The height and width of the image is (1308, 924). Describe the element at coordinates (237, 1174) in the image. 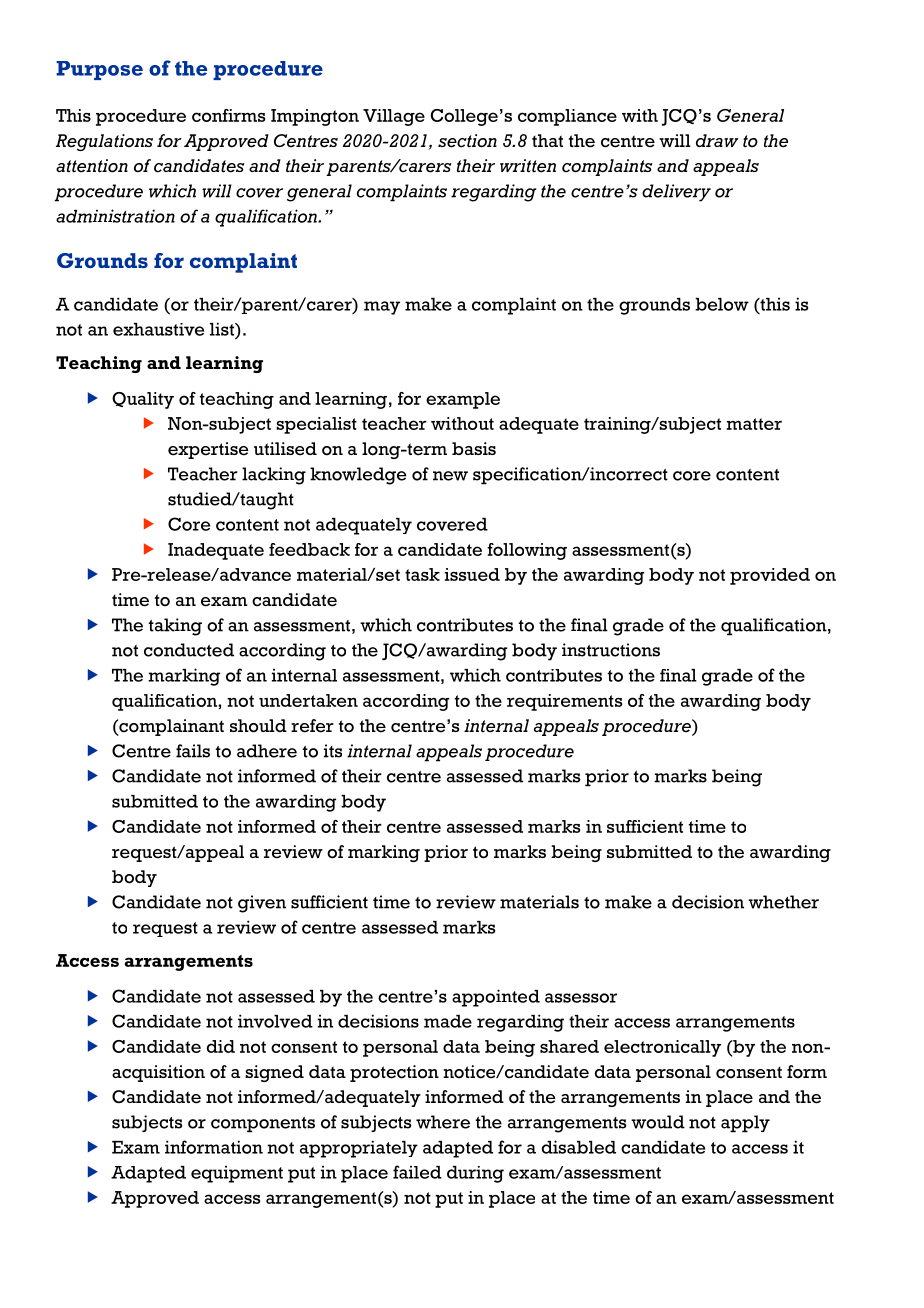

I see `equipment` at that location.
